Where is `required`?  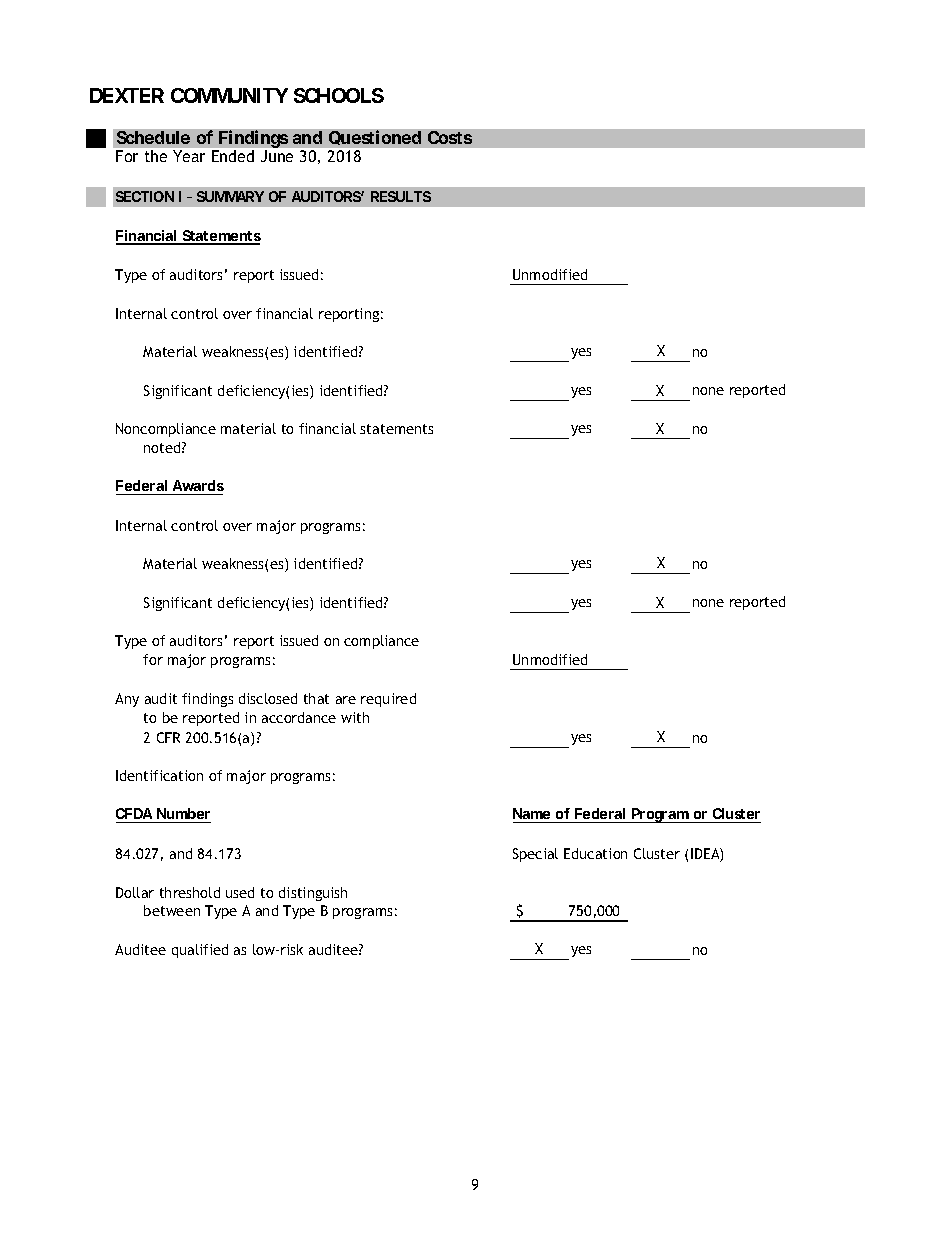 required is located at coordinates (388, 700).
